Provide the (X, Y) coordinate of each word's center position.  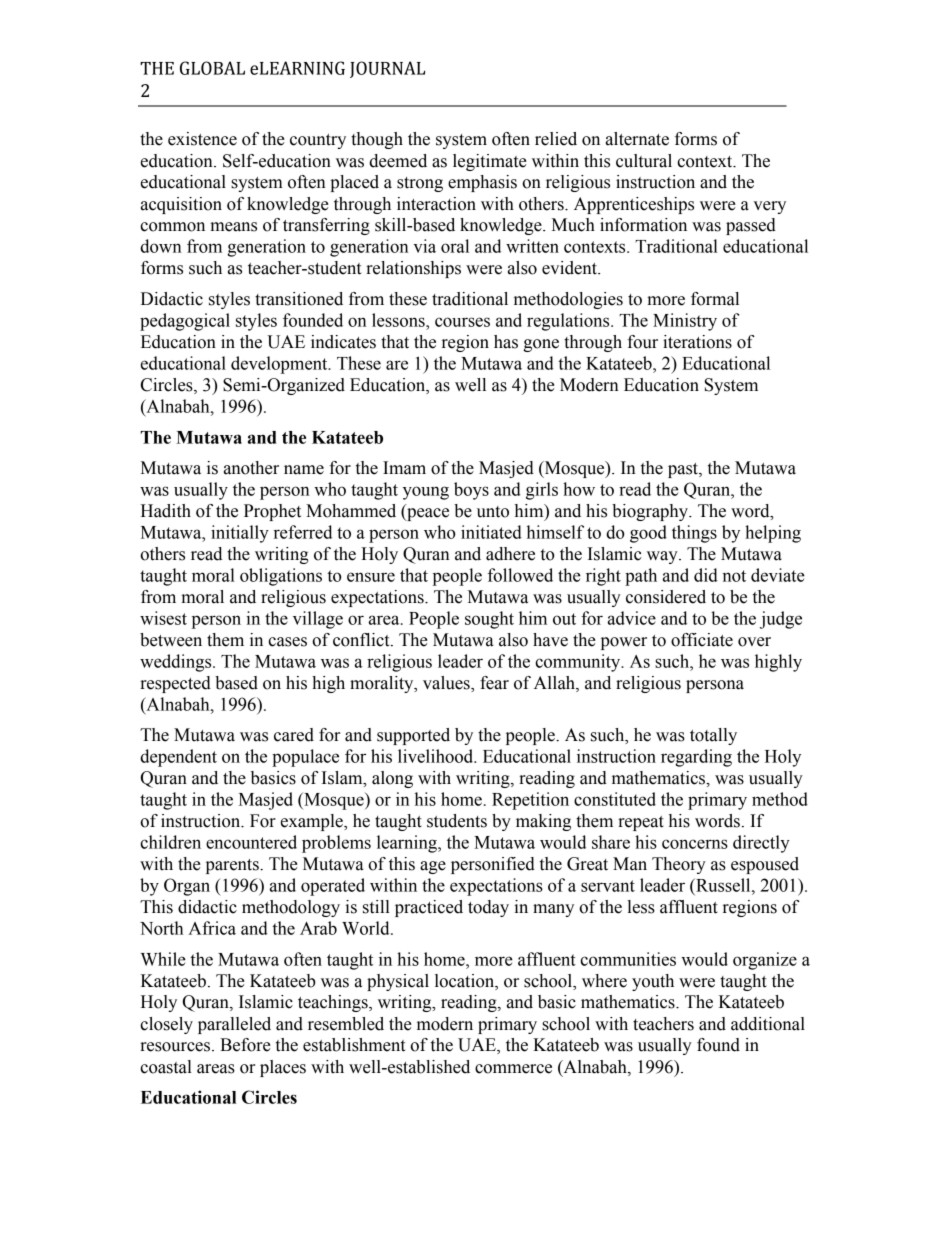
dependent (178, 758)
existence (202, 139)
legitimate (490, 162)
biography (651, 512)
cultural (644, 161)
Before (245, 1045)
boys (471, 491)
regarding (696, 758)
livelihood (437, 756)
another (251, 468)
